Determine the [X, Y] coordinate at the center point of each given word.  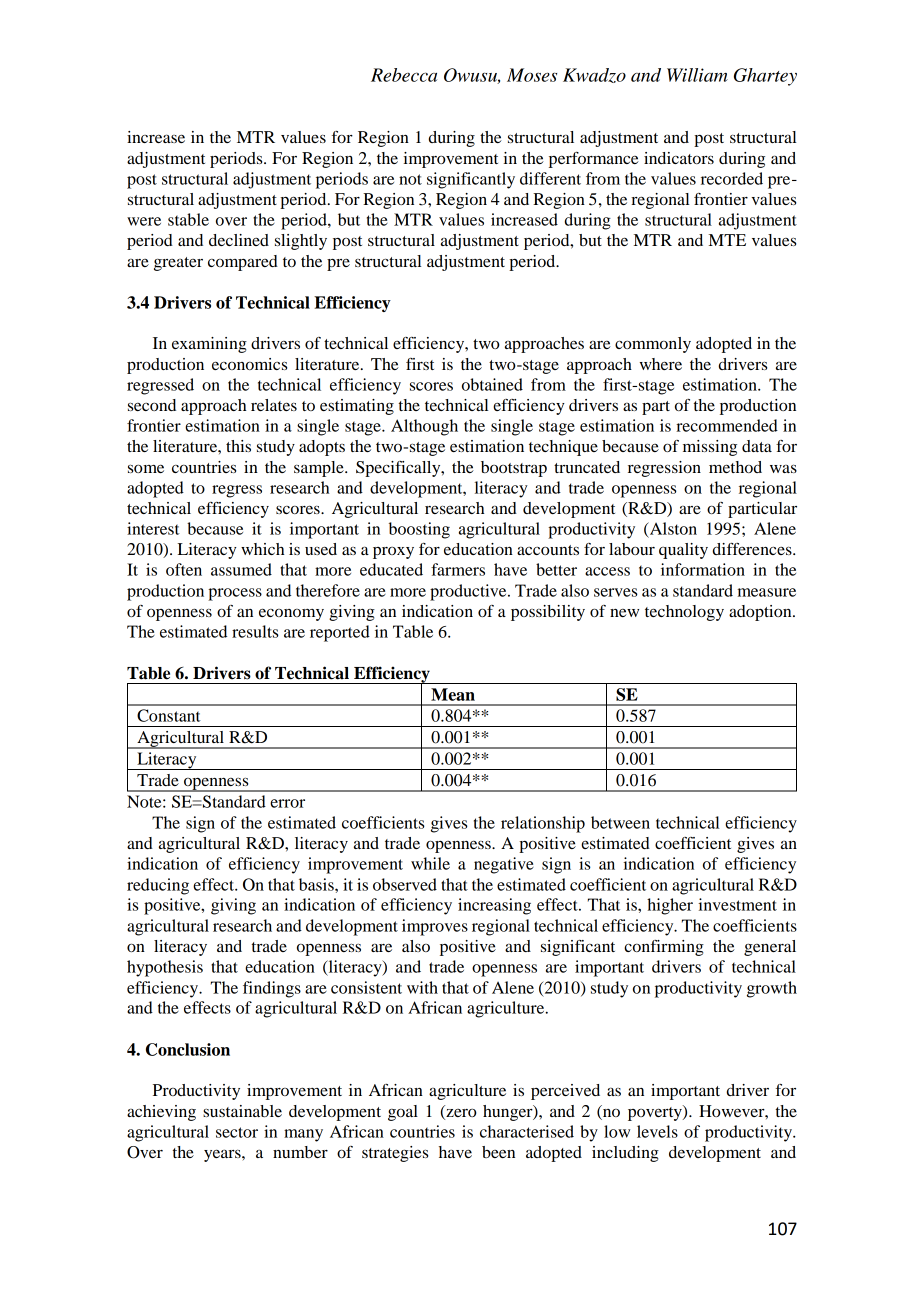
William [697, 75]
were [144, 221]
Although [424, 427]
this [238, 446]
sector [237, 1132]
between [620, 822]
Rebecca [404, 75]
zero [460, 1114]
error [287, 803]
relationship [543, 824]
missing [710, 448]
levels [657, 1131]
